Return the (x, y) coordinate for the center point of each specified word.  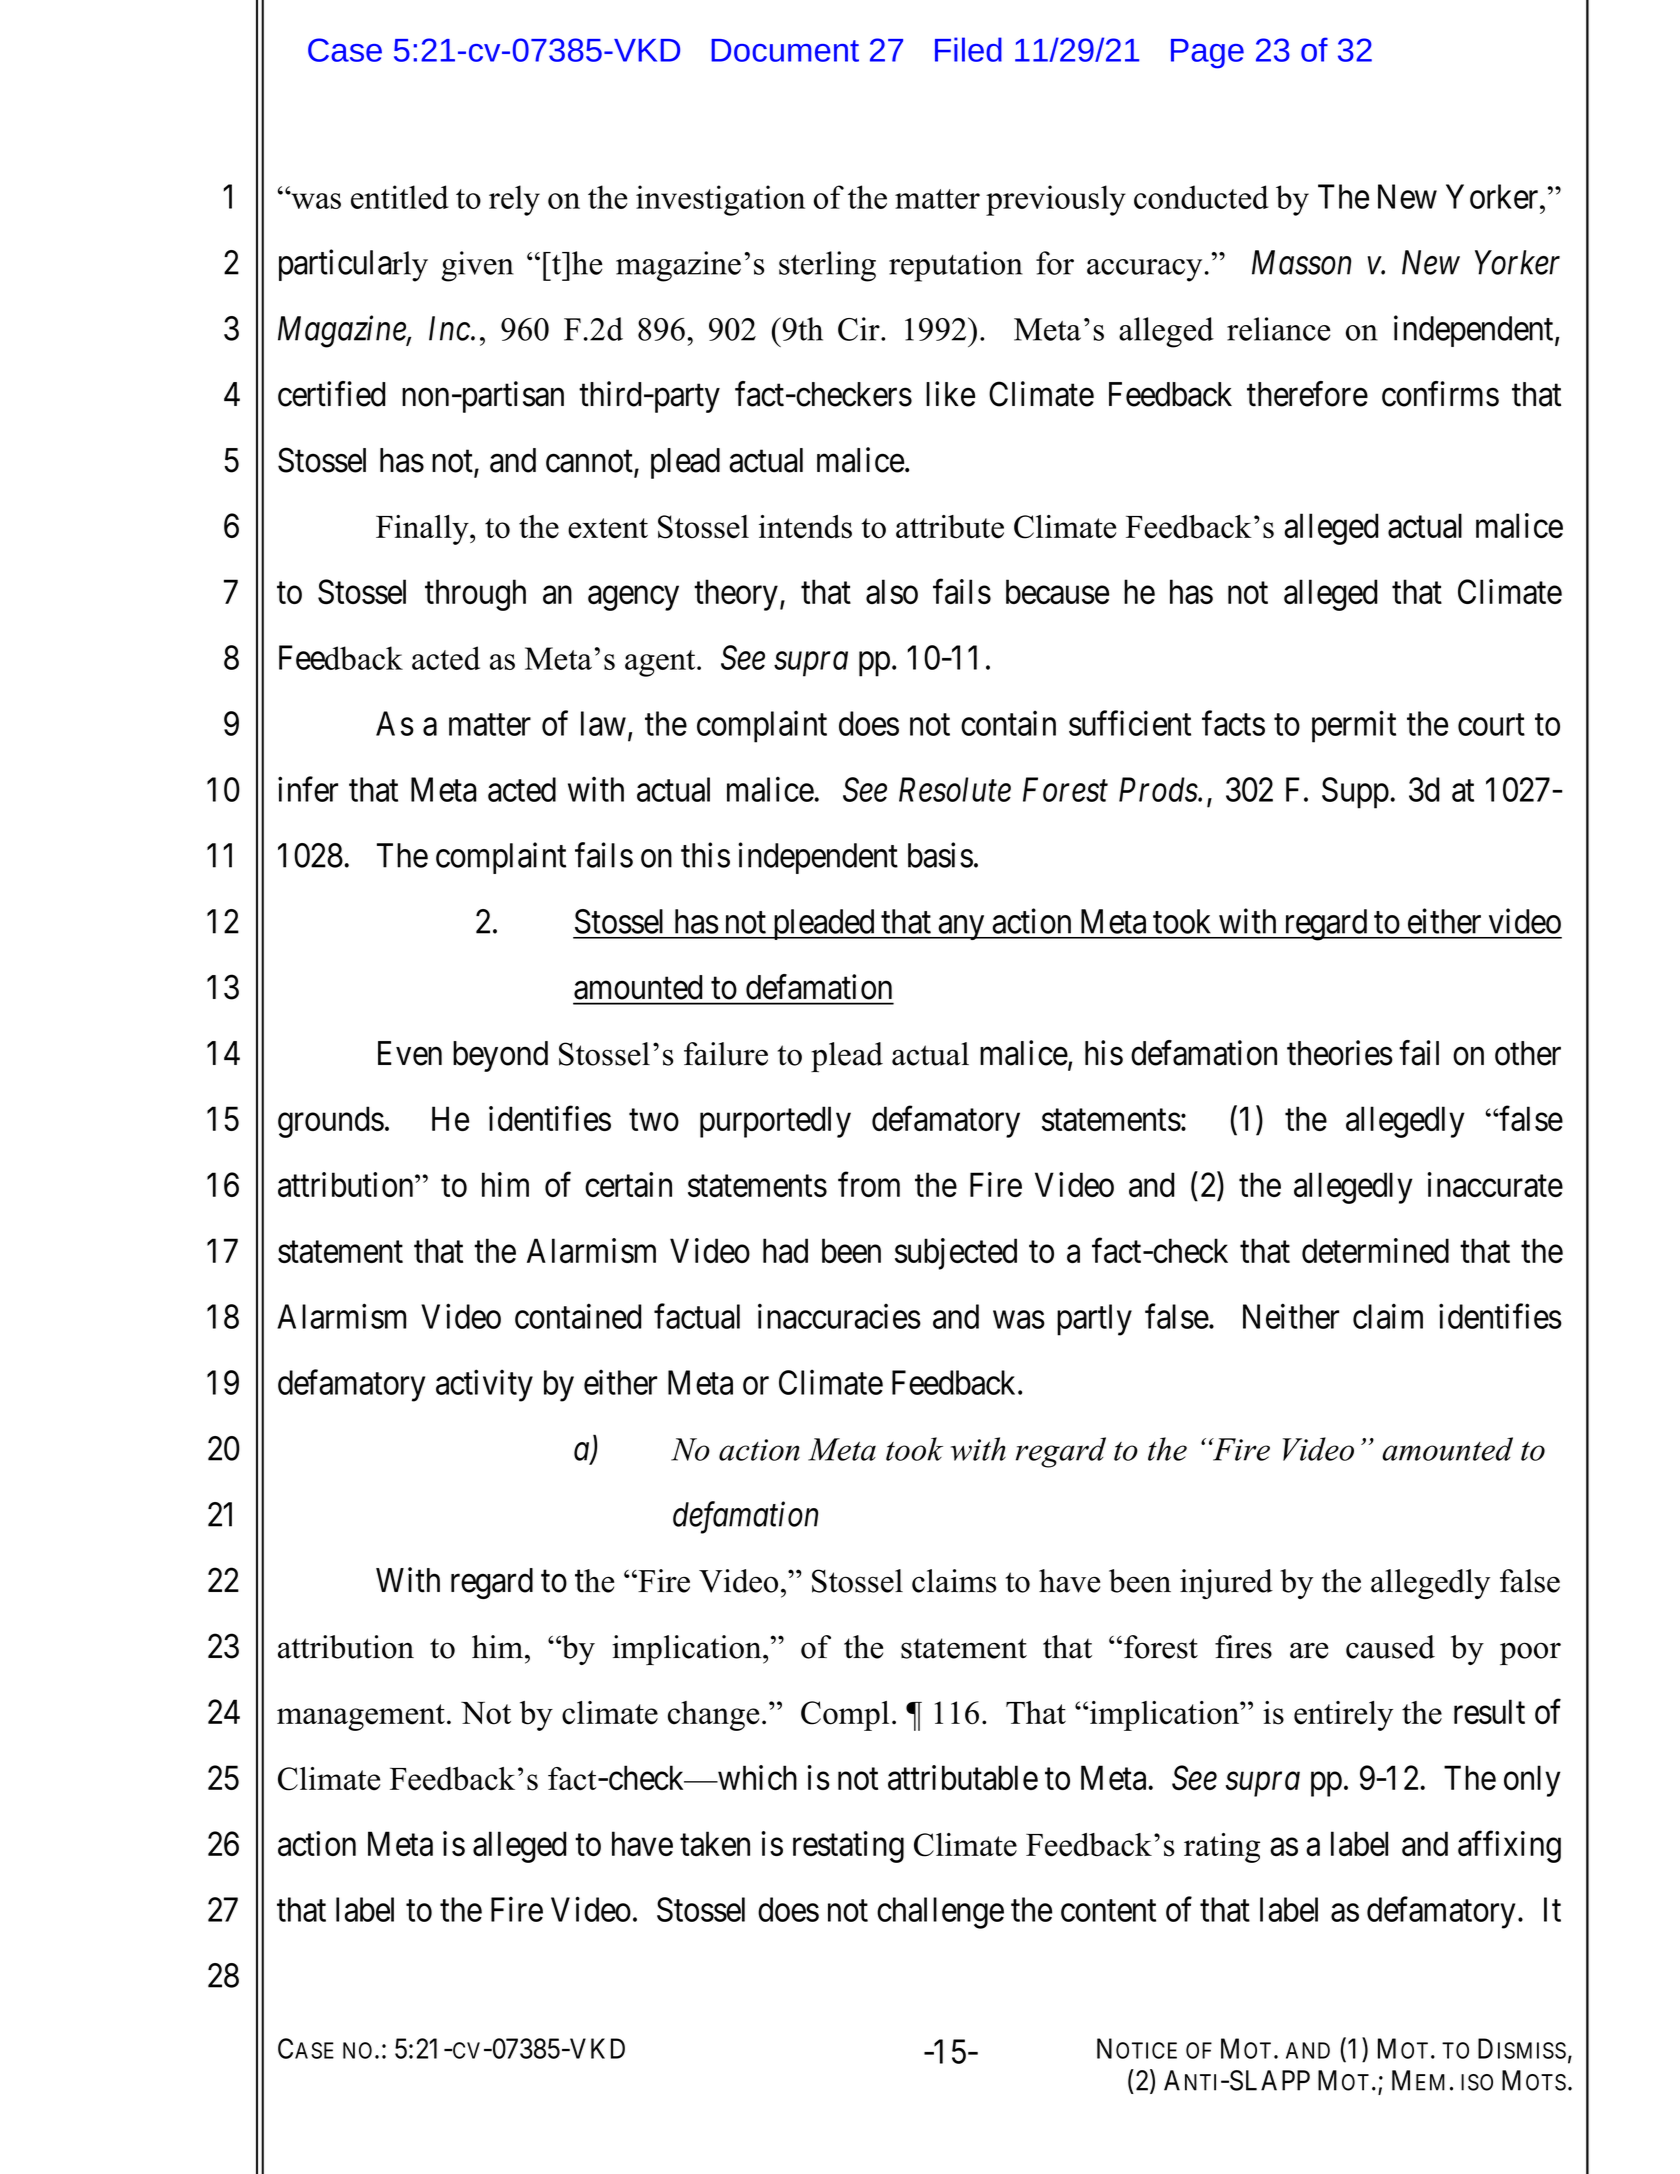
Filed (968, 49)
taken (715, 1843)
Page (1207, 54)
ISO (1477, 2082)
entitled (400, 197)
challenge (940, 1913)
